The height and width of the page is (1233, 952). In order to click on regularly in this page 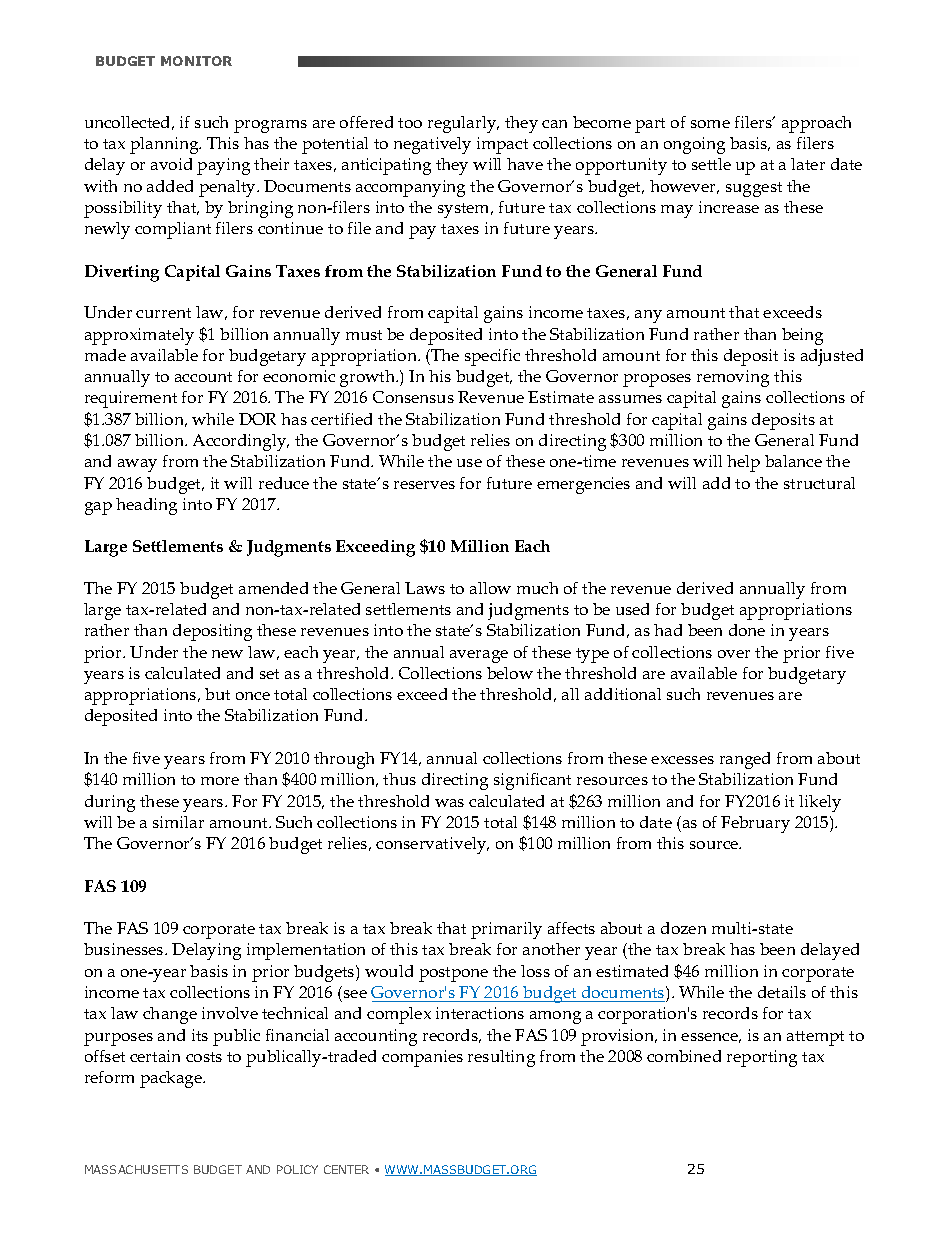, I will do `click(463, 124)`.
